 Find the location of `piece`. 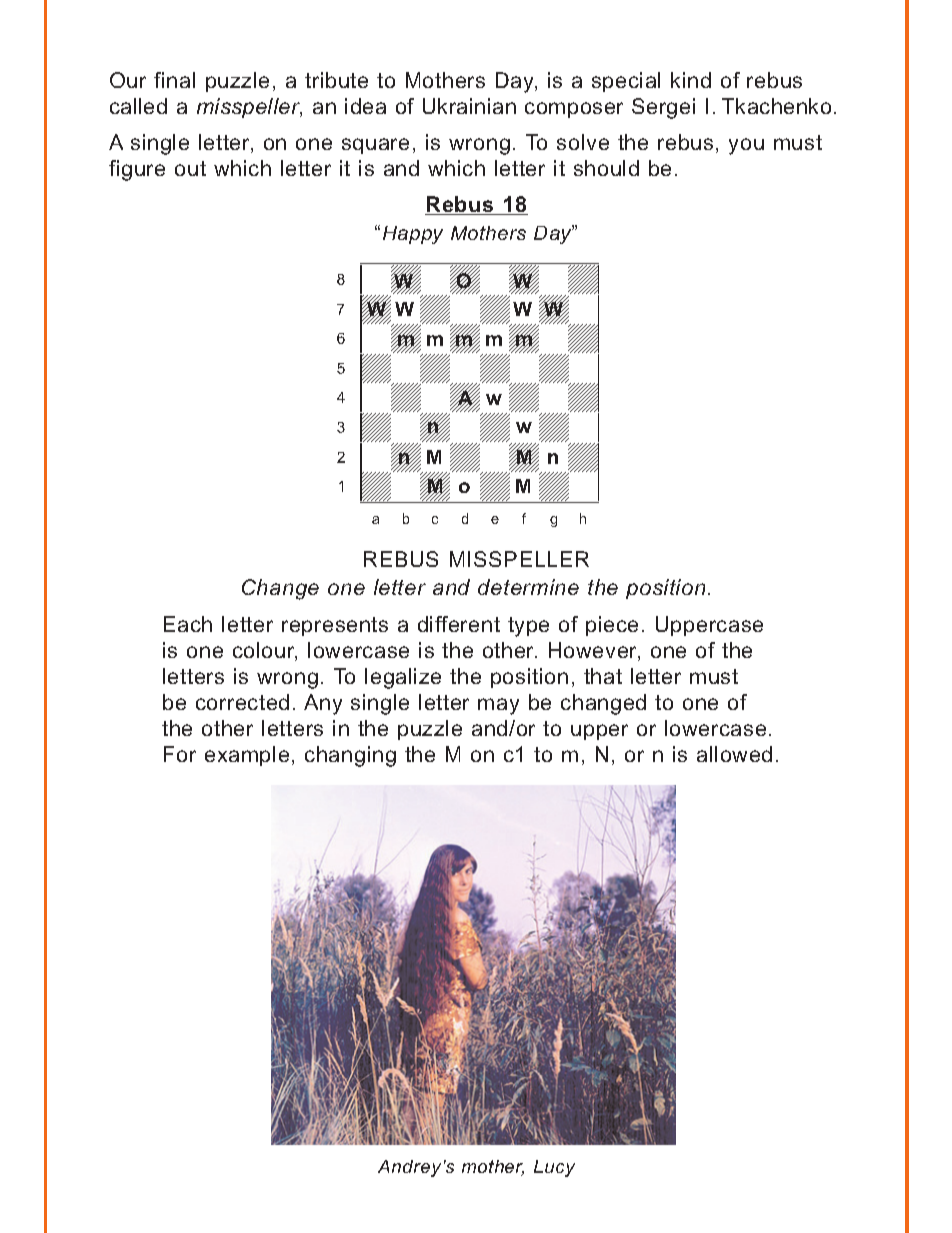

piece is located at coordinates (612, 626).
